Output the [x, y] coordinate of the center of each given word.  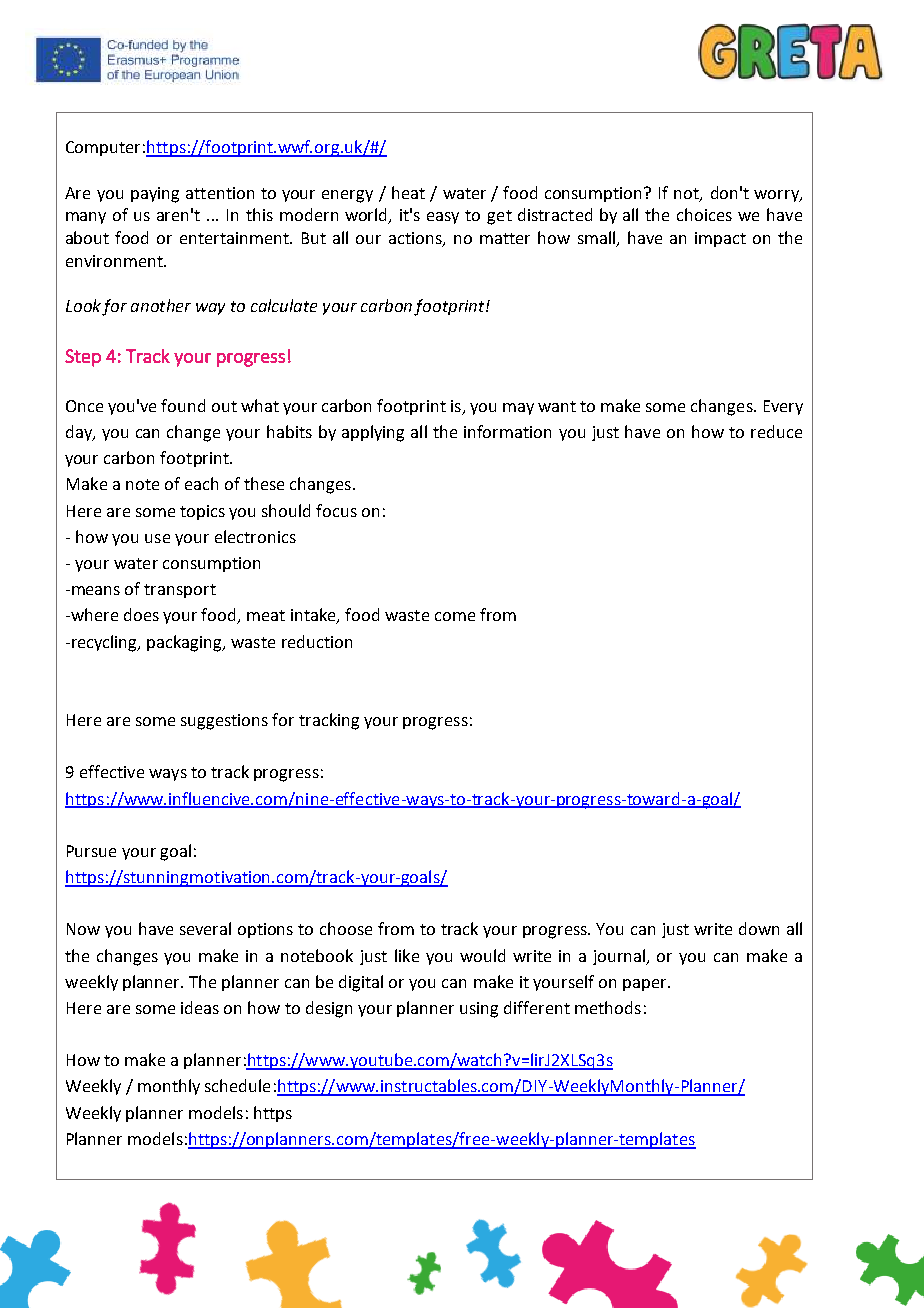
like [407, 955]
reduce [776, 431]
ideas [200, 1007]
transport [180, 591]
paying [155, 195]
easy [443, 218]
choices [704, 214]
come [455, 616]
